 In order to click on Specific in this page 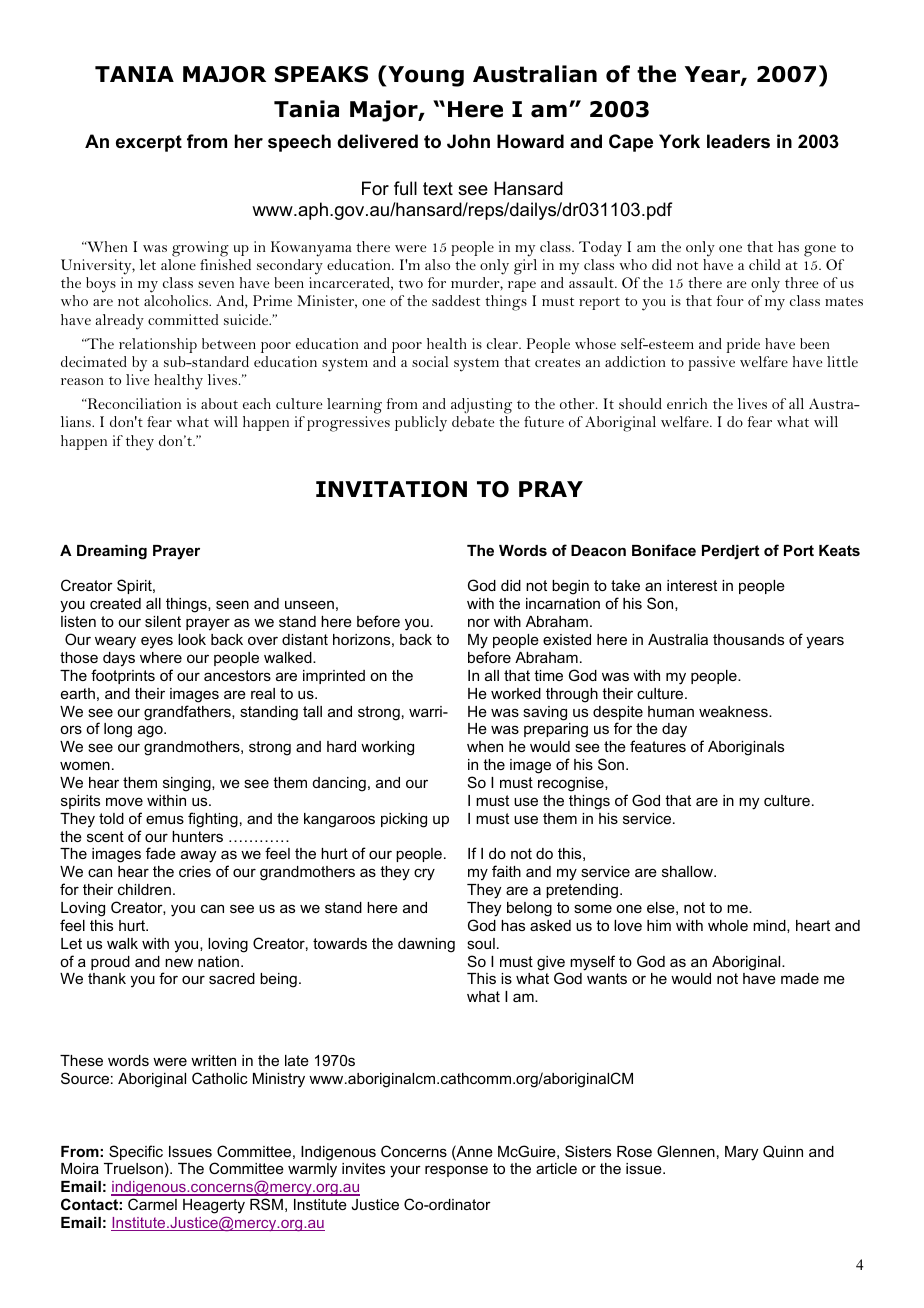, I will do `click(137, 1154)`.
